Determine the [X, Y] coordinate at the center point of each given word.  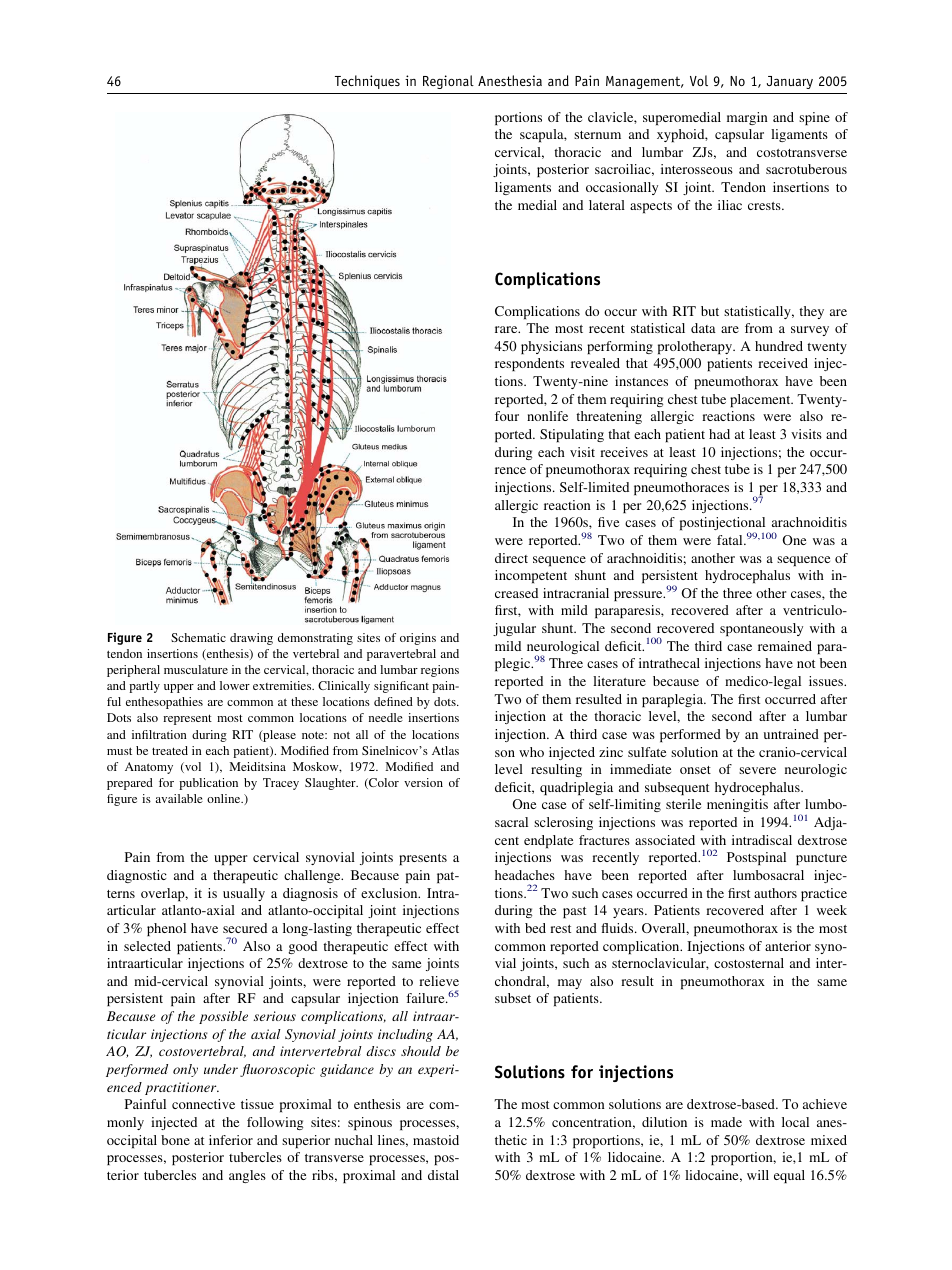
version [423, 782]
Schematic [198, 637]
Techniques [367, 82]
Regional [448, 82]
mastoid [436, 1140]
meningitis [737, 805]
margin [747, 118]
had [719, 434]
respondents [529, 364]
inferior [231, 1140]
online [225, 798]
